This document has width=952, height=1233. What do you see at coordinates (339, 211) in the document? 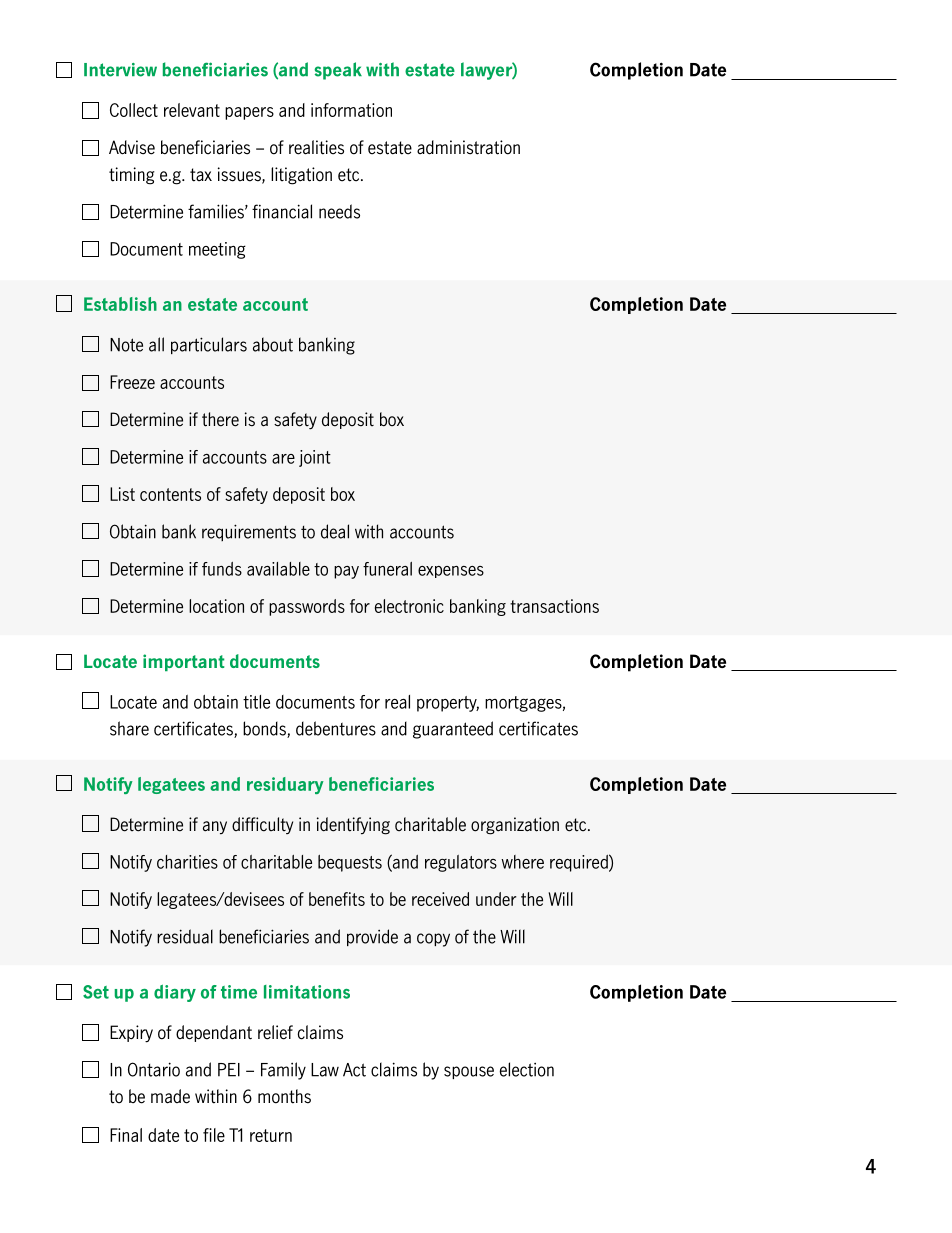
I see `needs` at bounding box center [339, 211].
